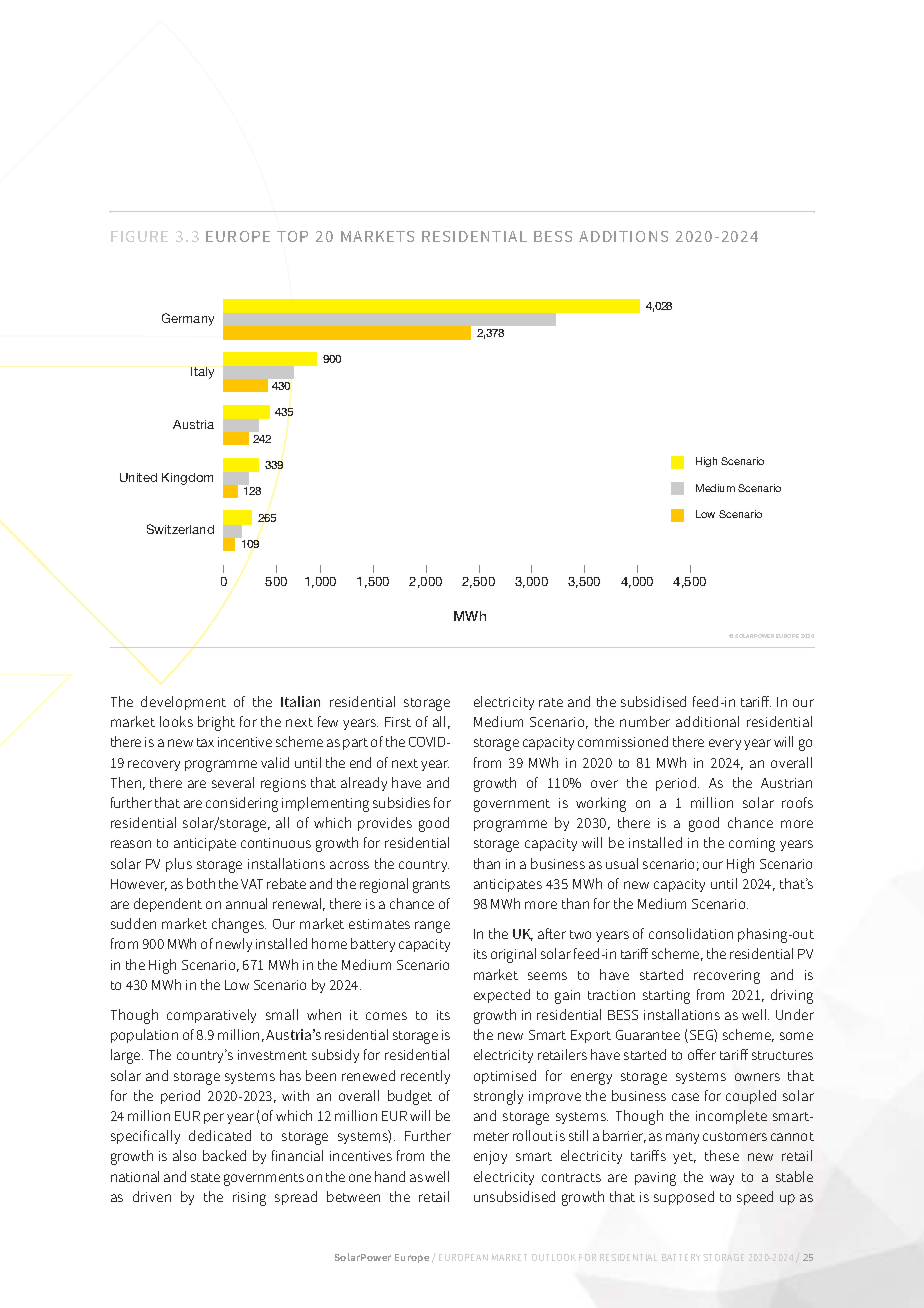  Describe the element at coordinates (249, 1199) in the screenshot. I see `rising` at that location.
